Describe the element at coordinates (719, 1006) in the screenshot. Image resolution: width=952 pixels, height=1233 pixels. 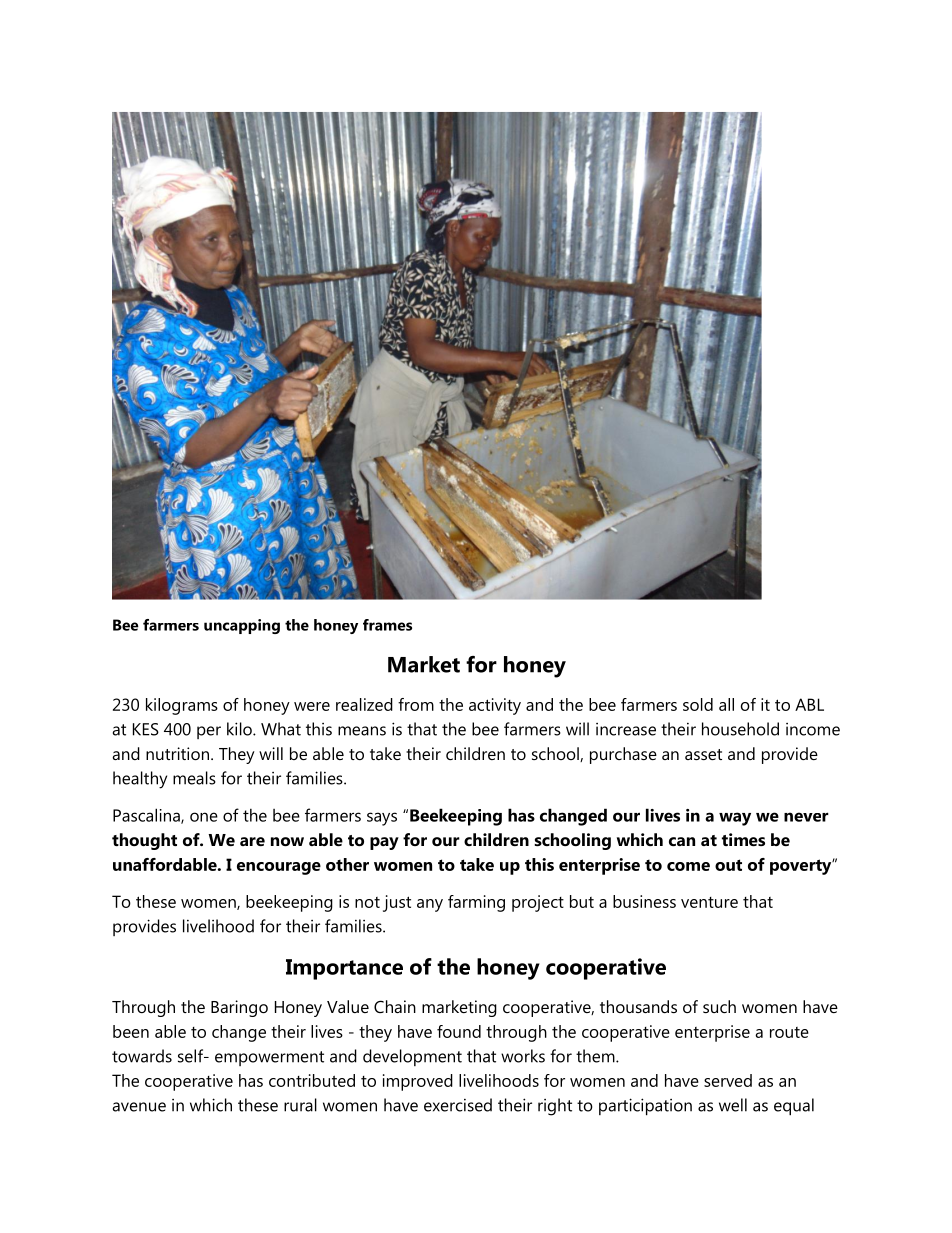
I see `such` at that location.
